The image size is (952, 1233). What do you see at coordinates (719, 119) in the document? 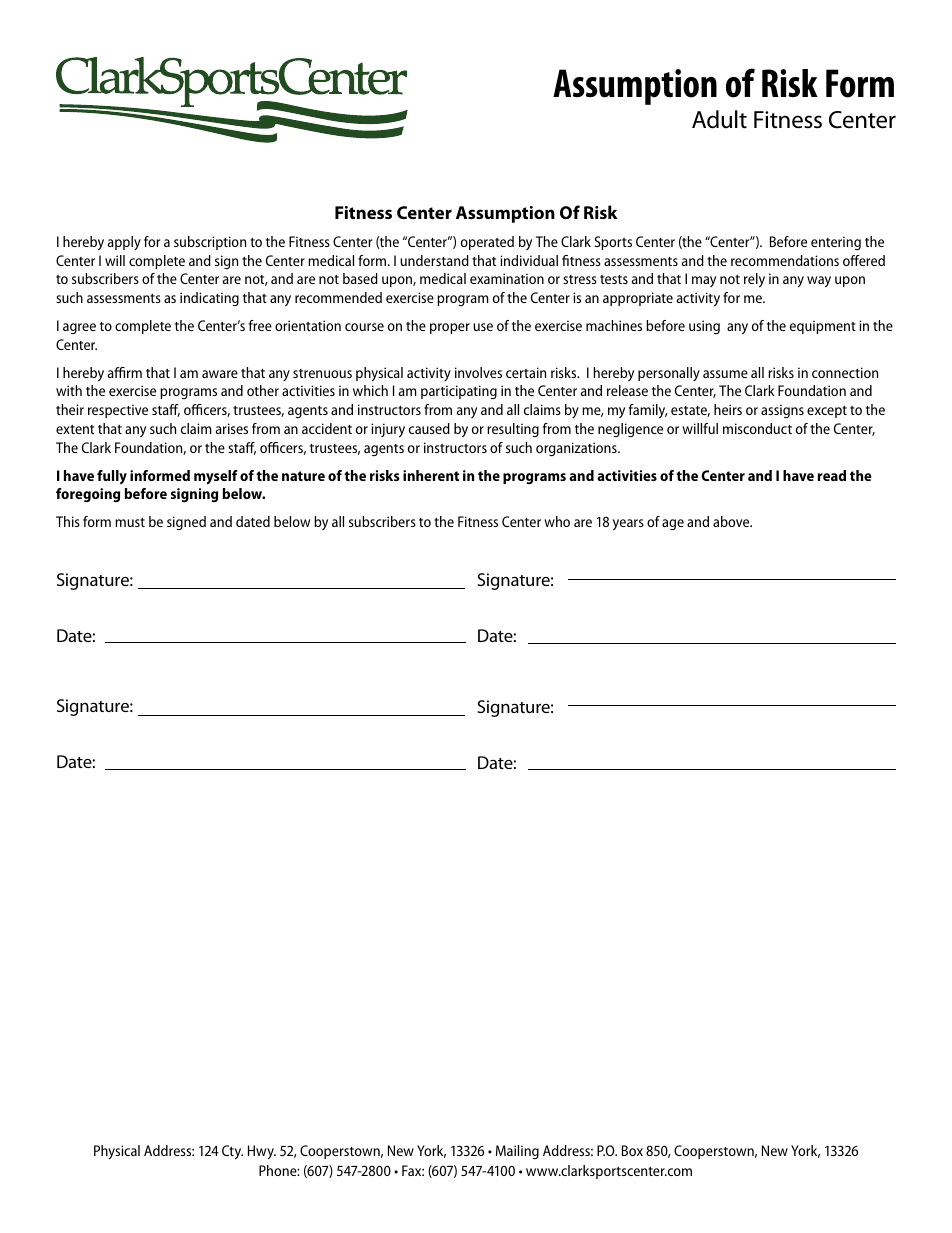
I see `Adult` at bounding box center [719, 119].
